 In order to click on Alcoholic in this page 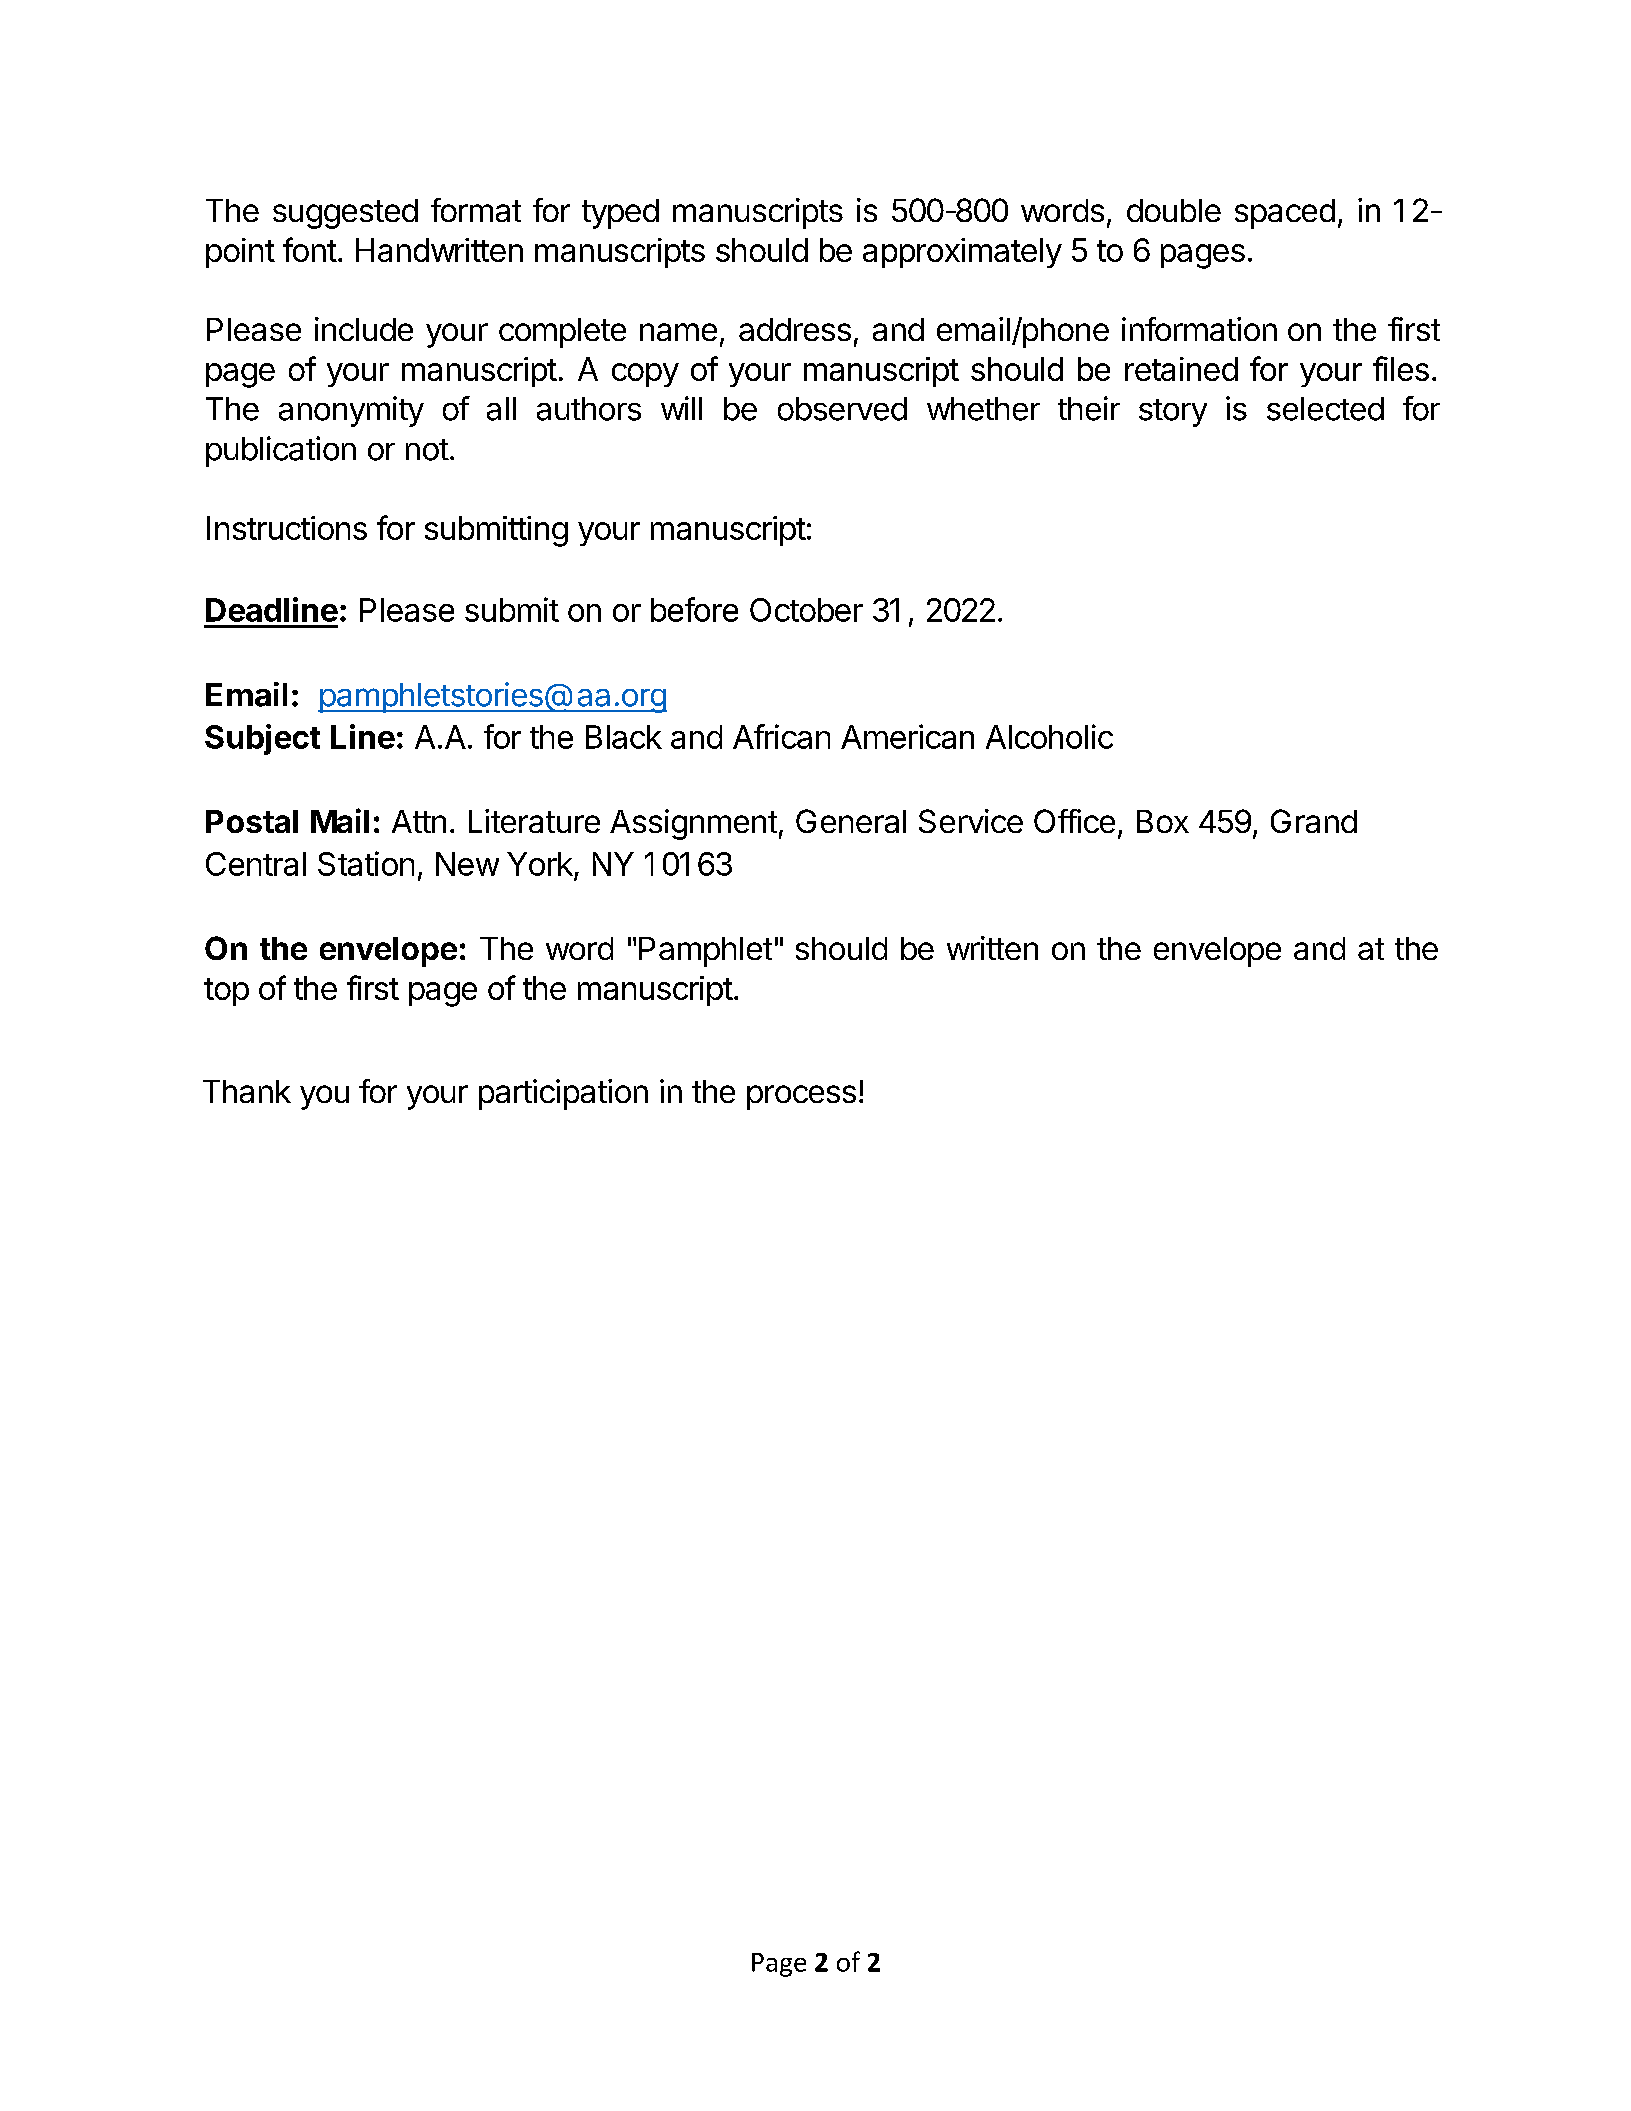, I will do `click(1049, 736)`.
